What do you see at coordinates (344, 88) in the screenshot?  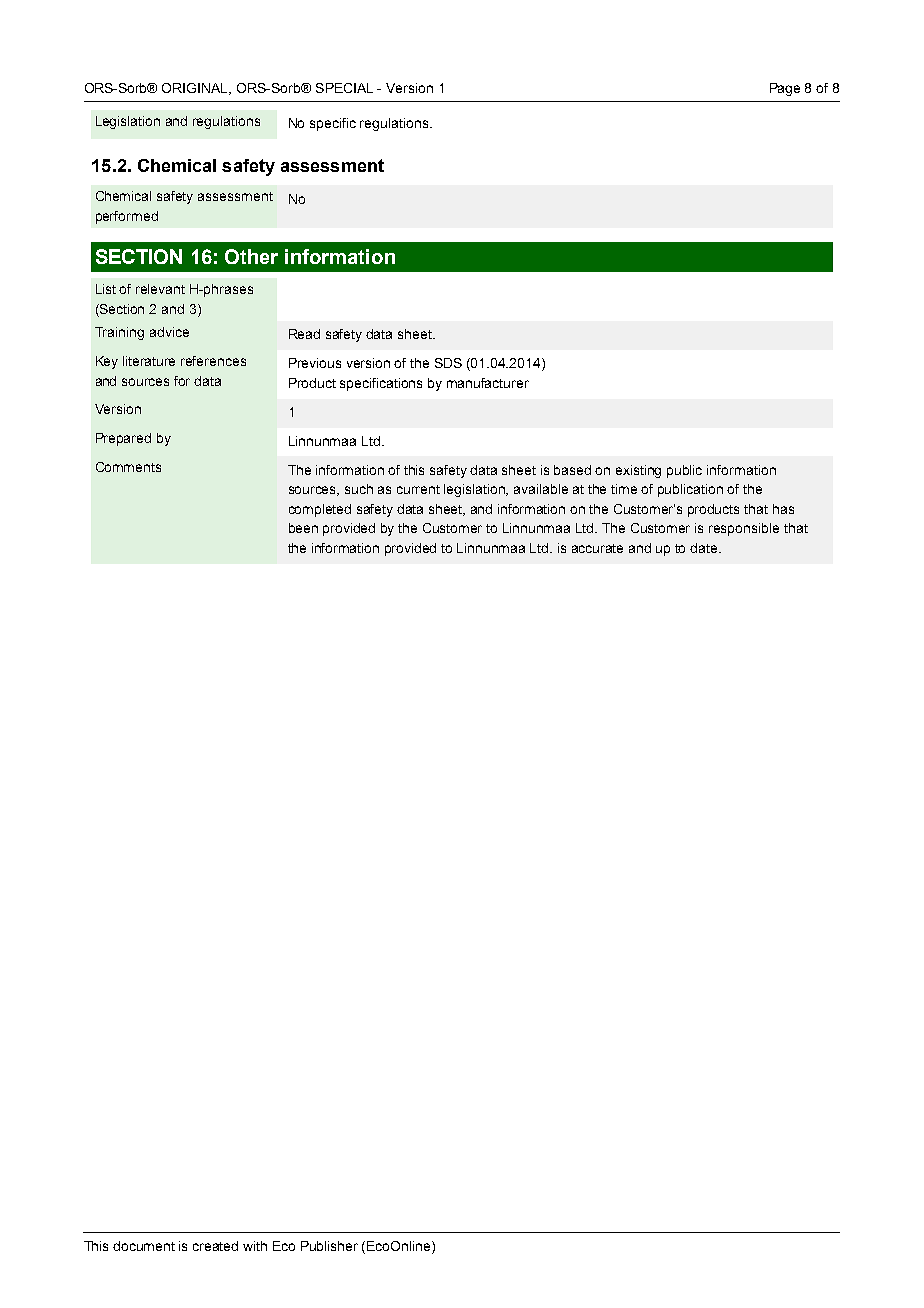 I see `SPECIAL` at bounding box center [344, 88].
